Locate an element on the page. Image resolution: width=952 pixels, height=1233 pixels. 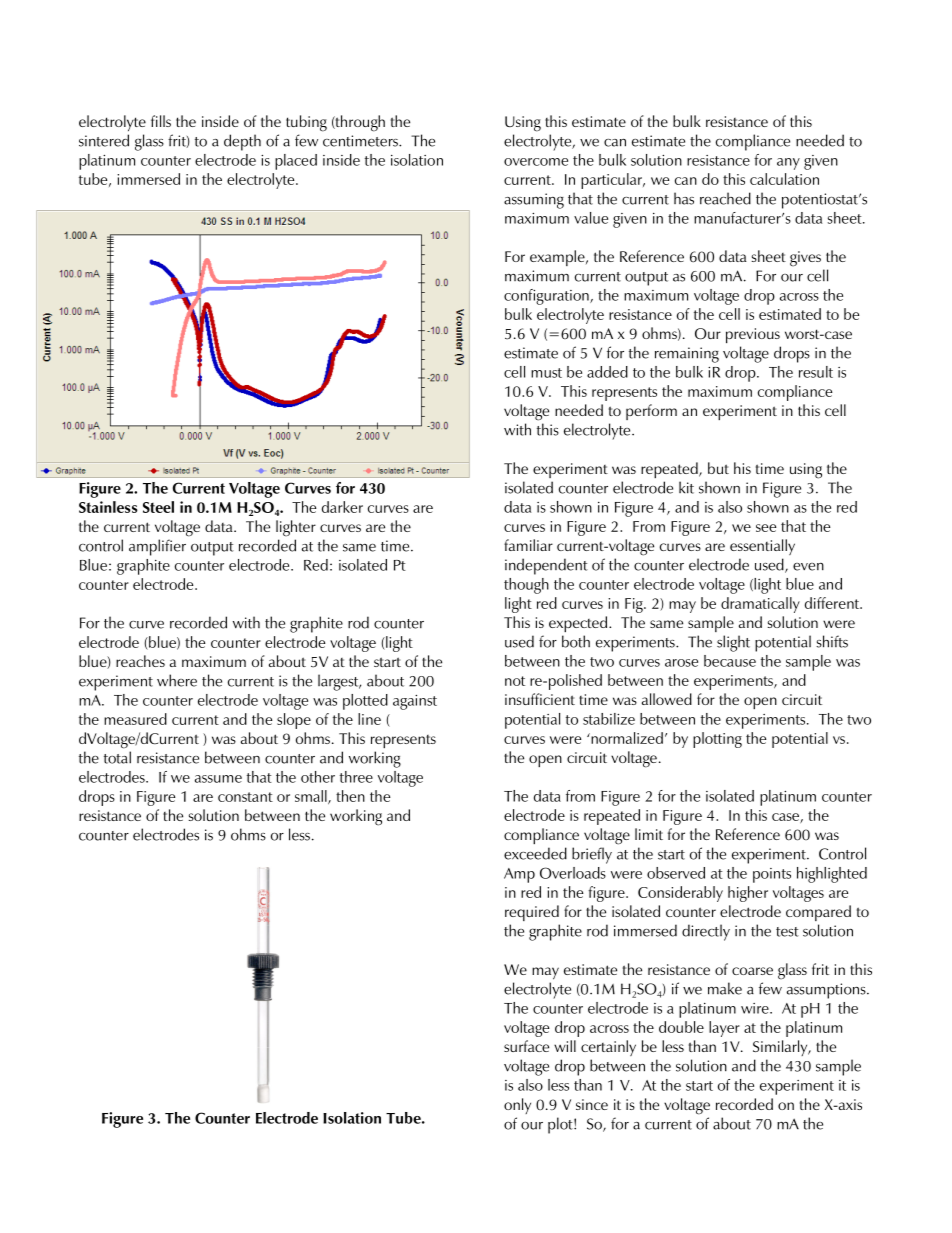
depth is located at coordinates (242, 142).
